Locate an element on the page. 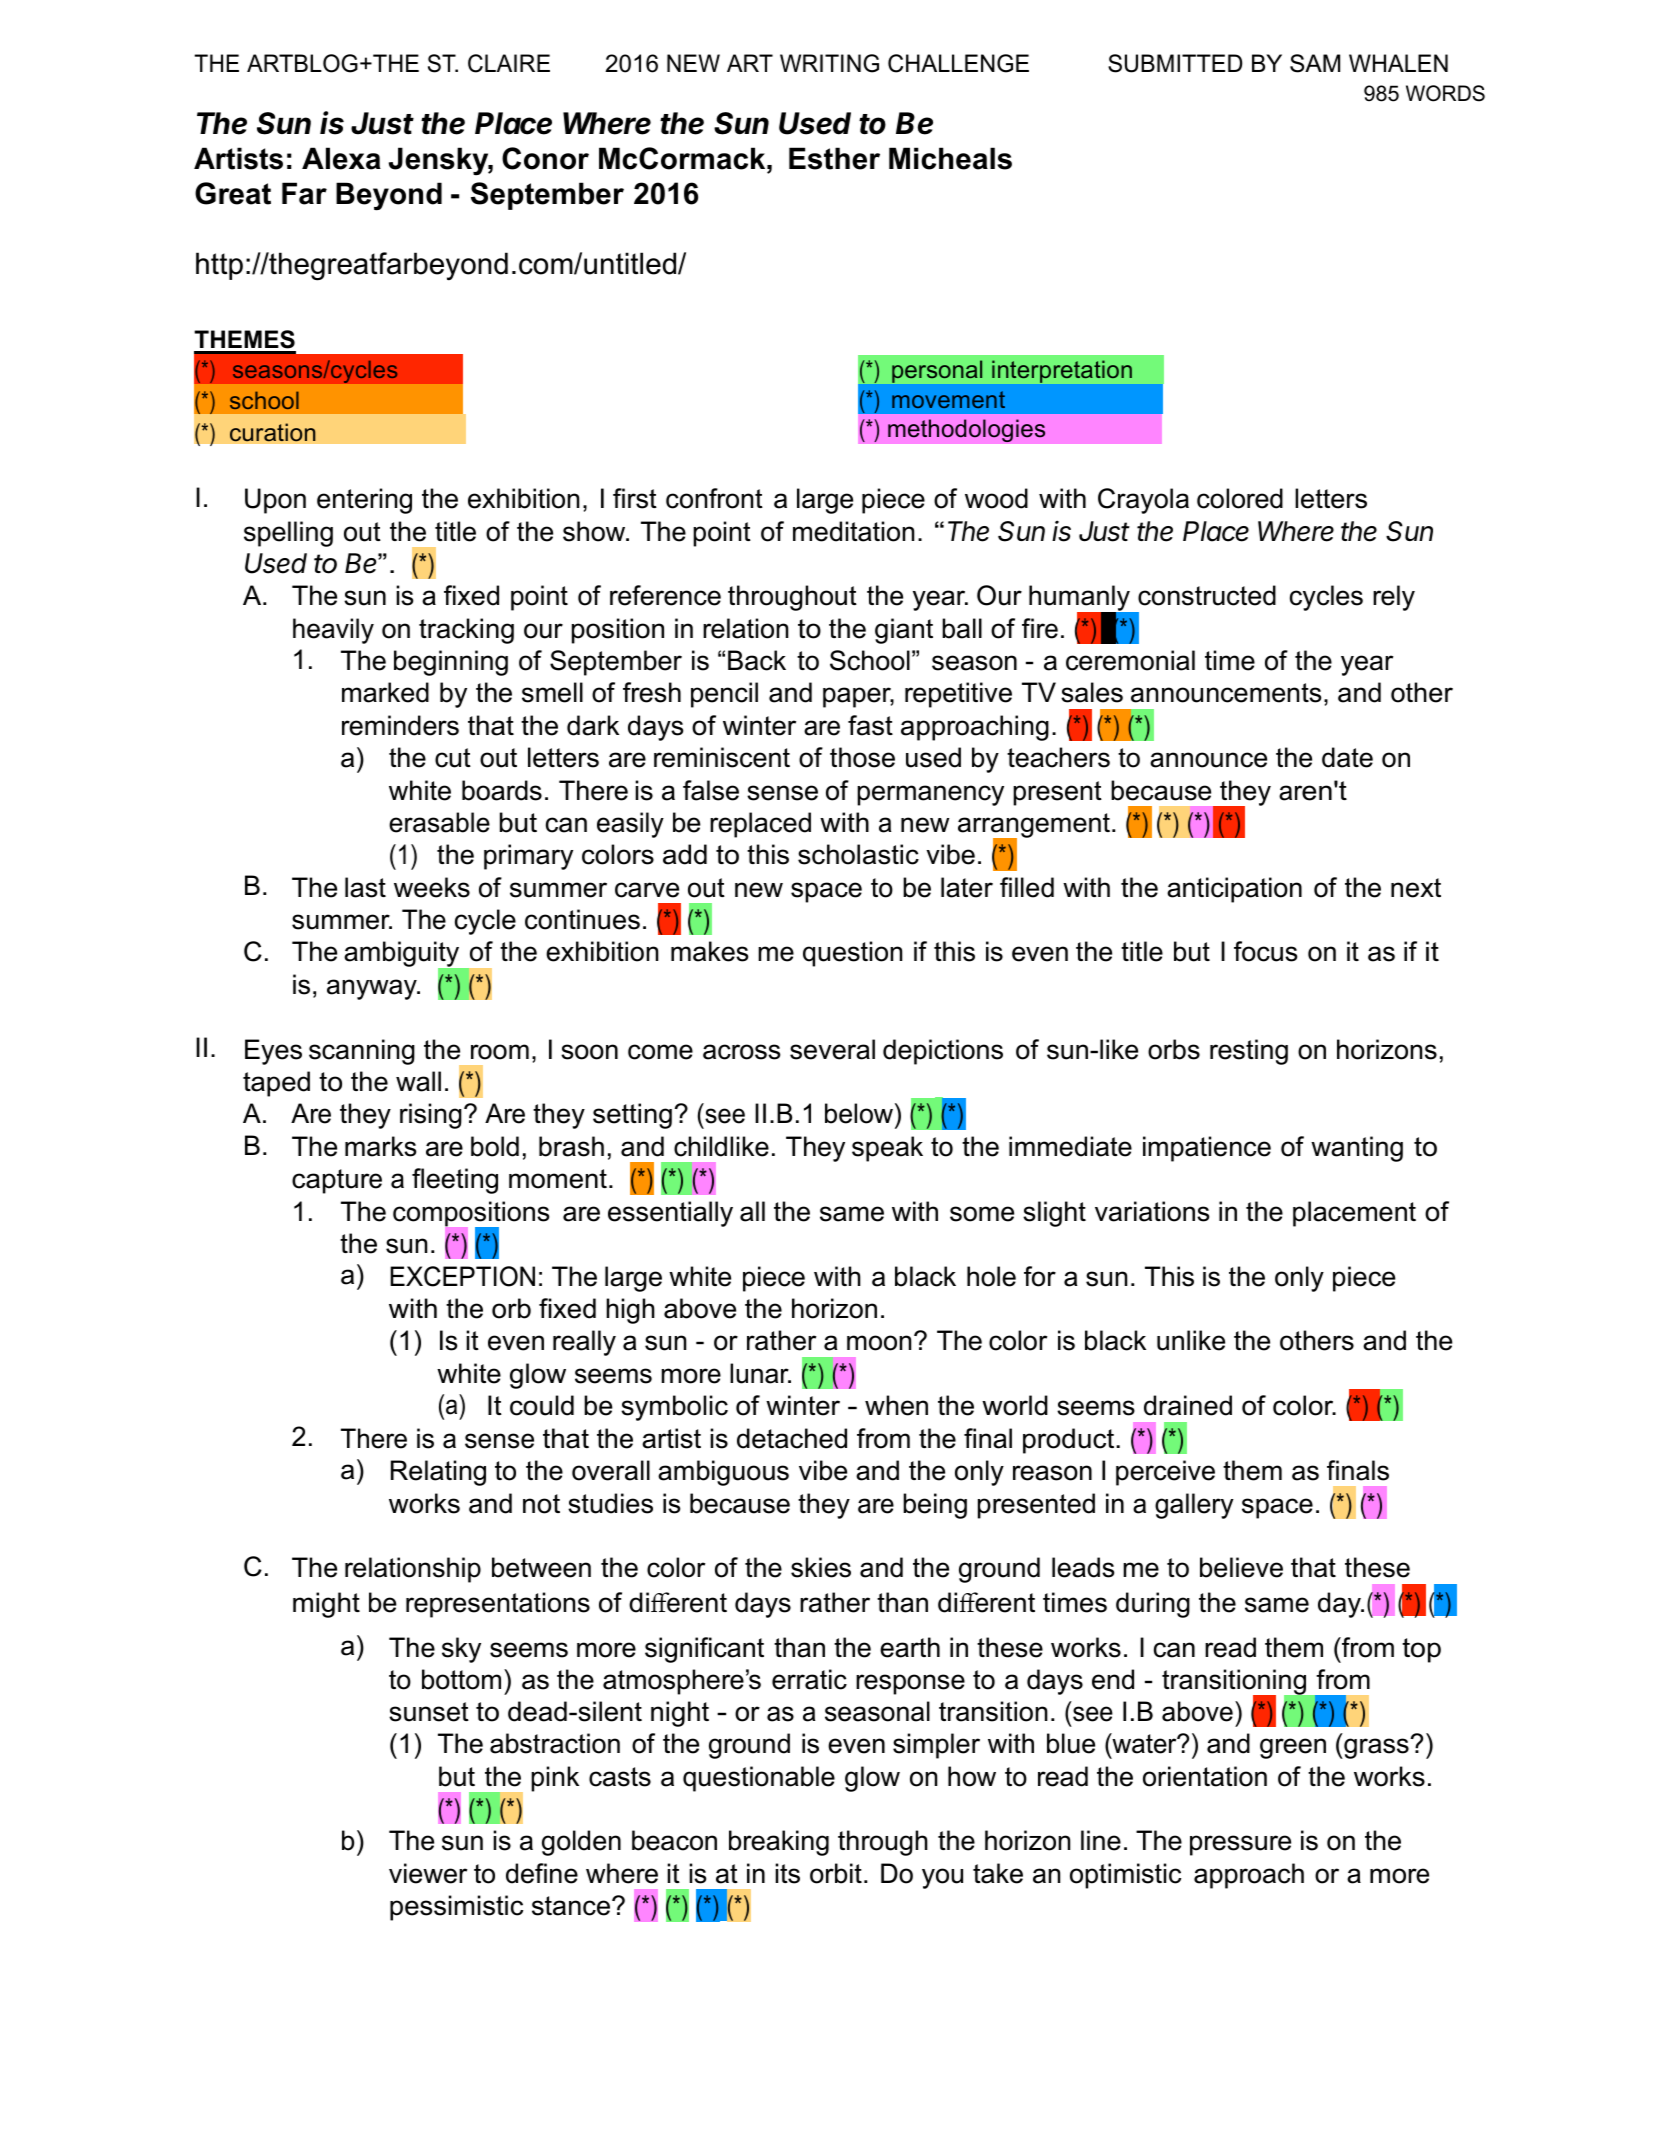 The image size is (1653, 2139). viewer is located at coordinates (428, 1873).
